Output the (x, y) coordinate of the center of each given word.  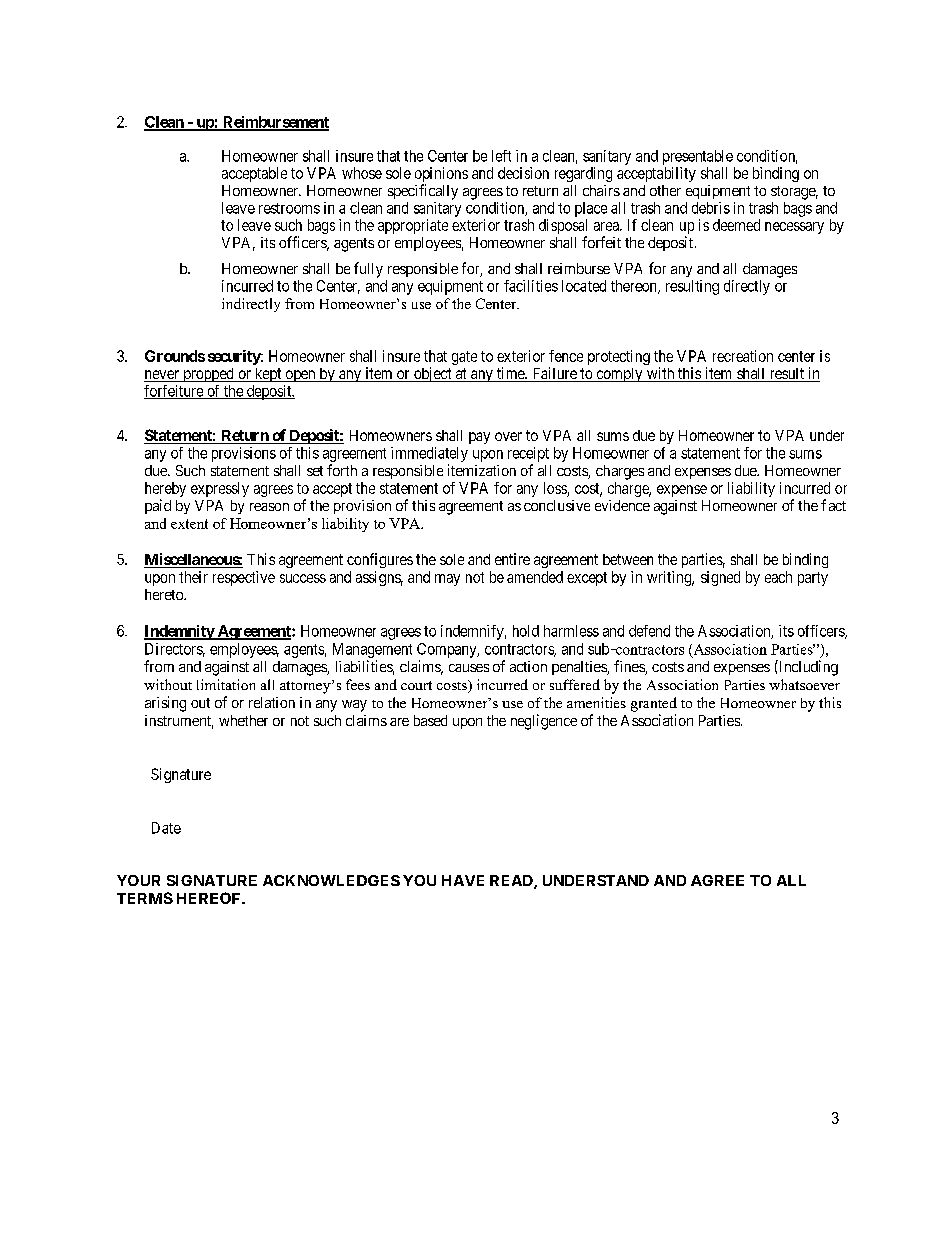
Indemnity (180, 632)
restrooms (289, 208)
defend (649, 631)
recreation (743, 356)
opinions (441, 174)
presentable (698, 157)
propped (208, 375)
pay (479, 438)
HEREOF (210, 898)
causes (469, 668)
